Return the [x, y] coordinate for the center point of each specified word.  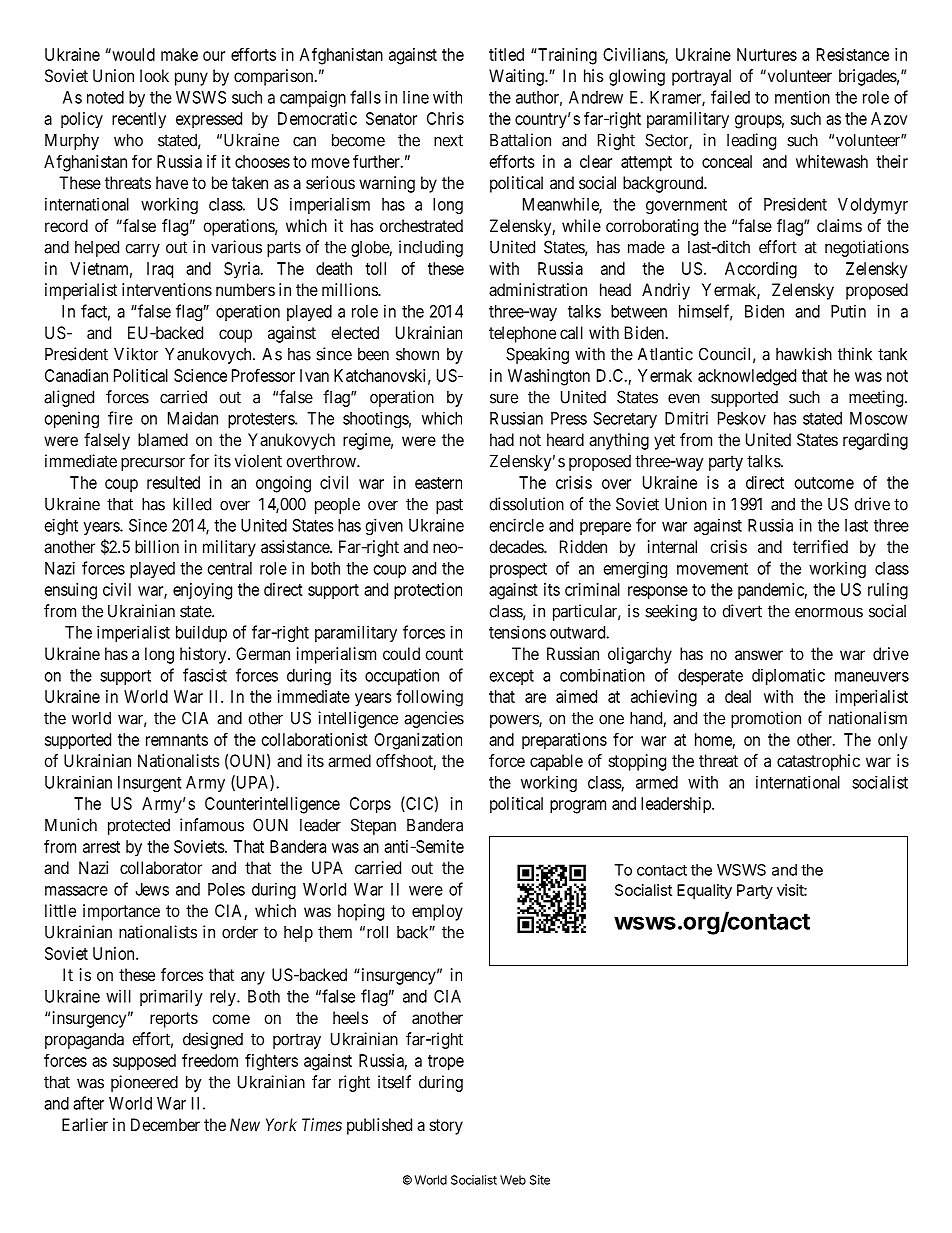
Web [513, 1180]
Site [540, 1180]
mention [802, 97]
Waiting [517, 77]
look [154, 75]
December [165, 1124]
